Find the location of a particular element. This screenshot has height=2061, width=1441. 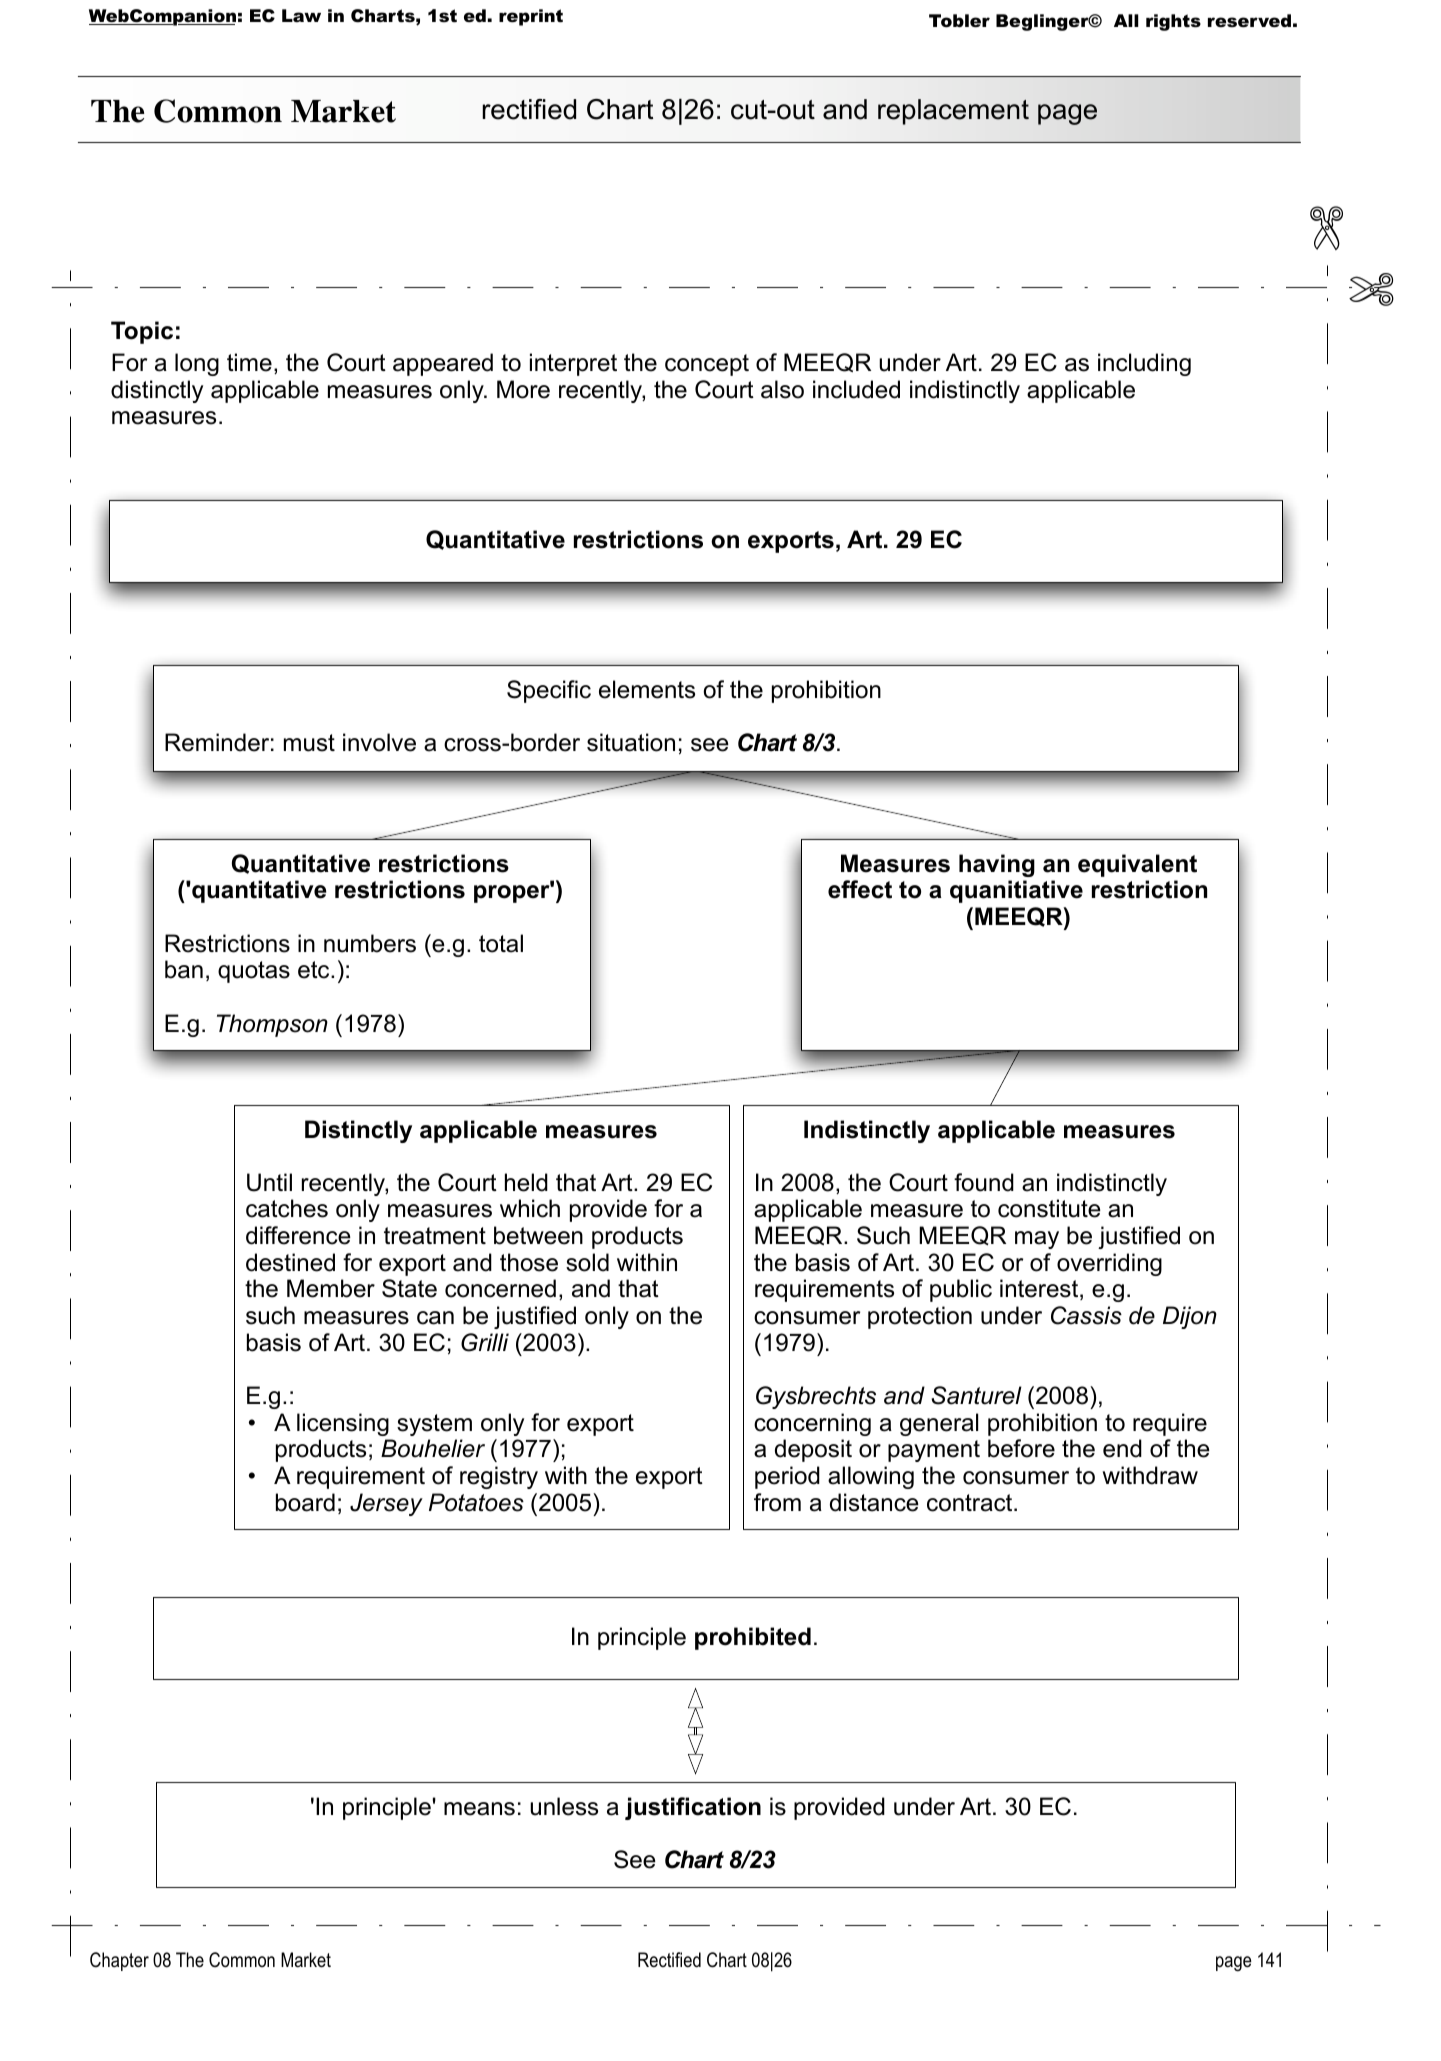

destined is located at coordinates (290, 1262).
